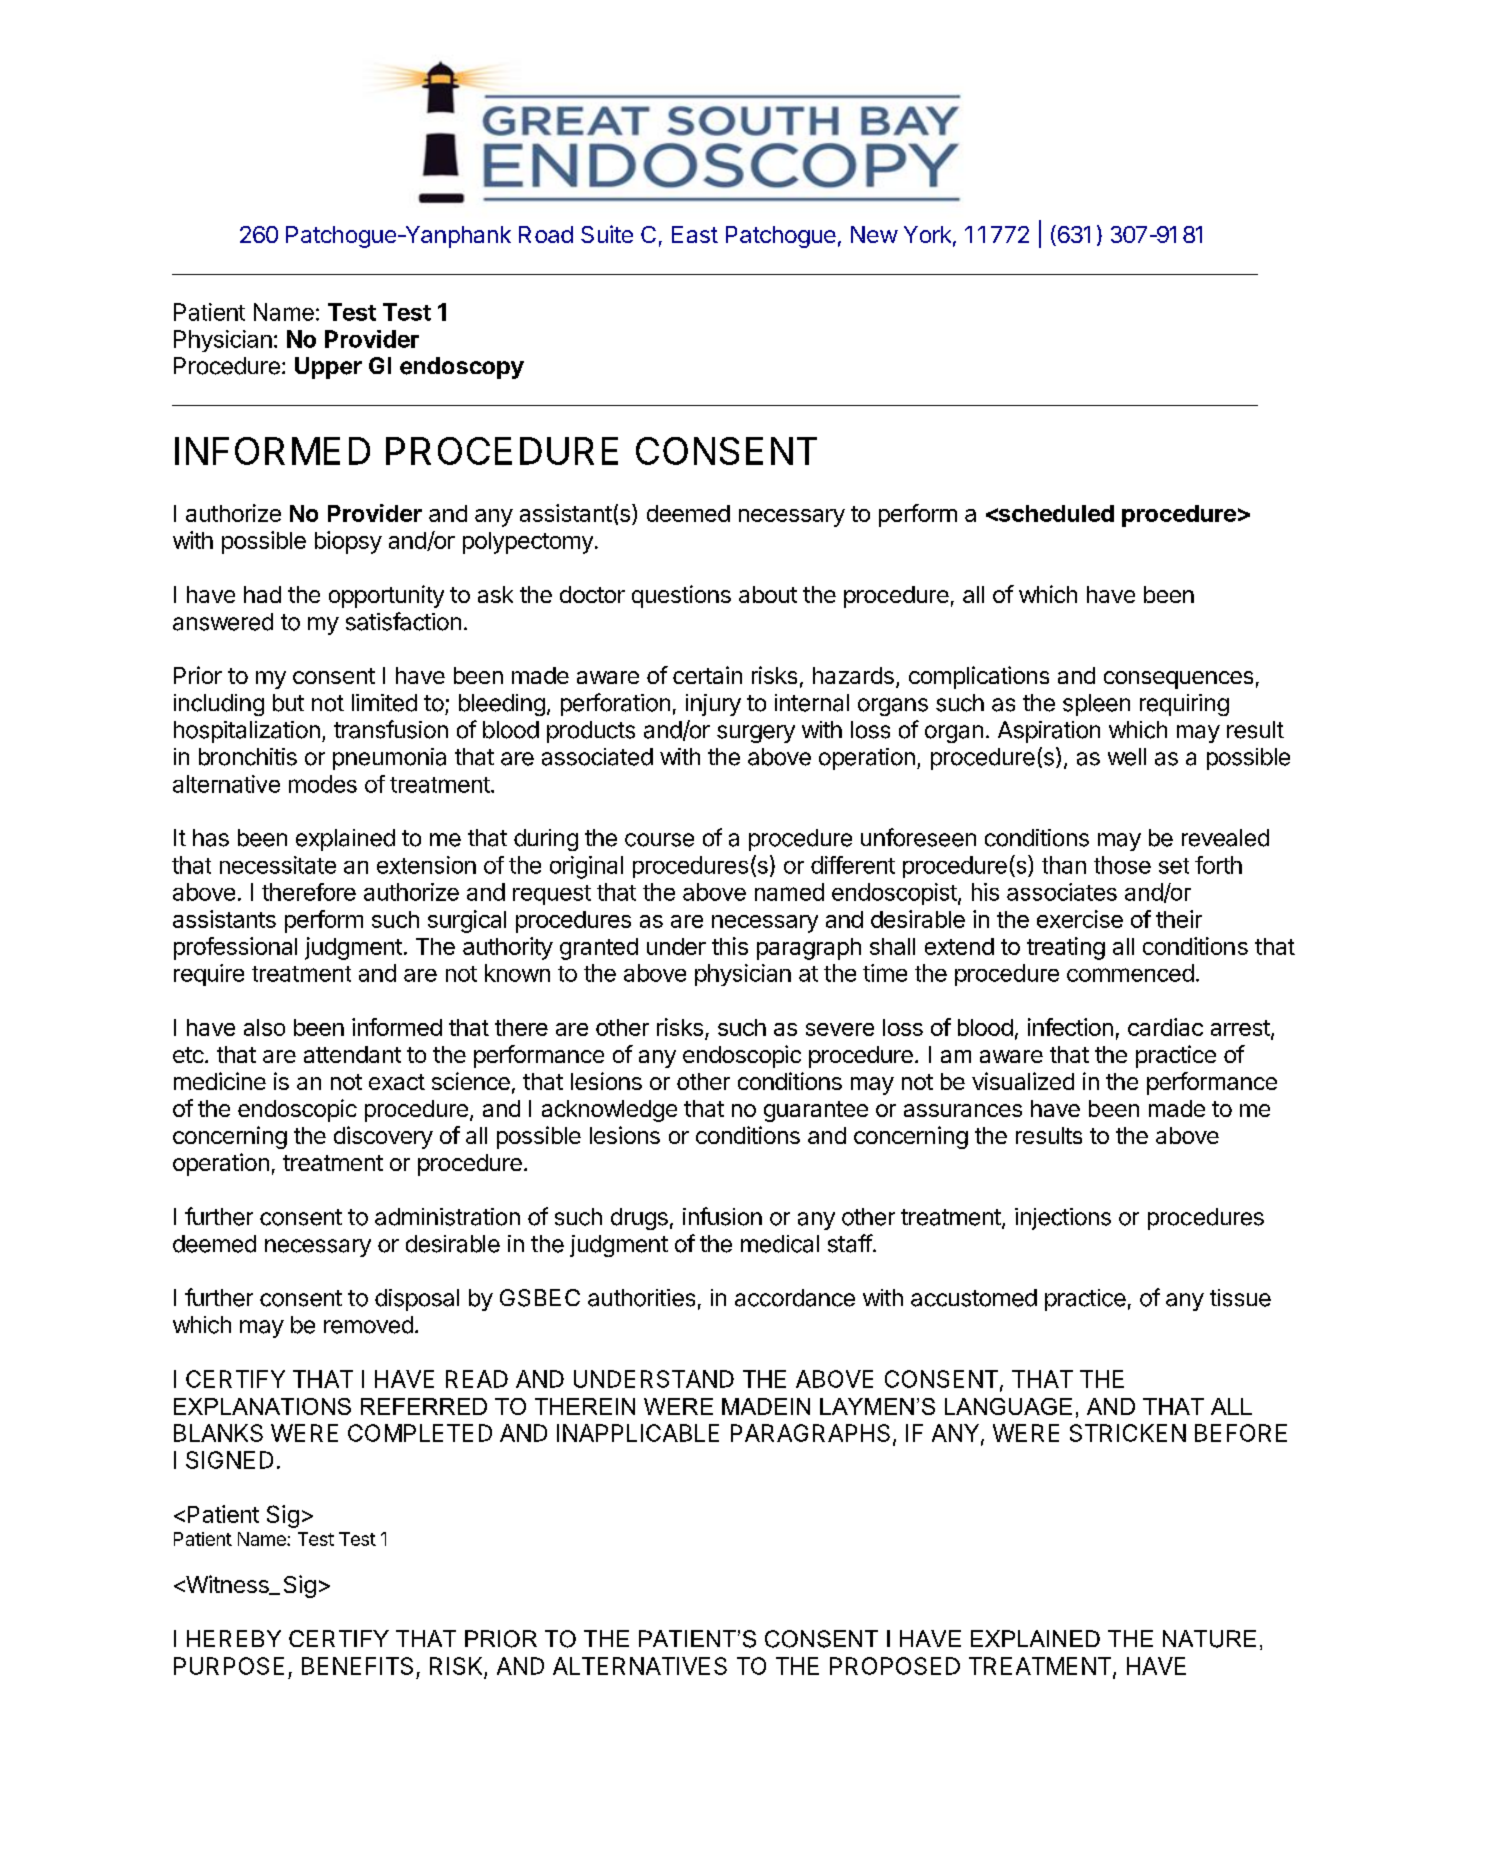 The height and width of the image is (1863, 1506). What do you see at coordinates (235, 948) in the image?
I see `professional` at bounding box center [235, 948].
